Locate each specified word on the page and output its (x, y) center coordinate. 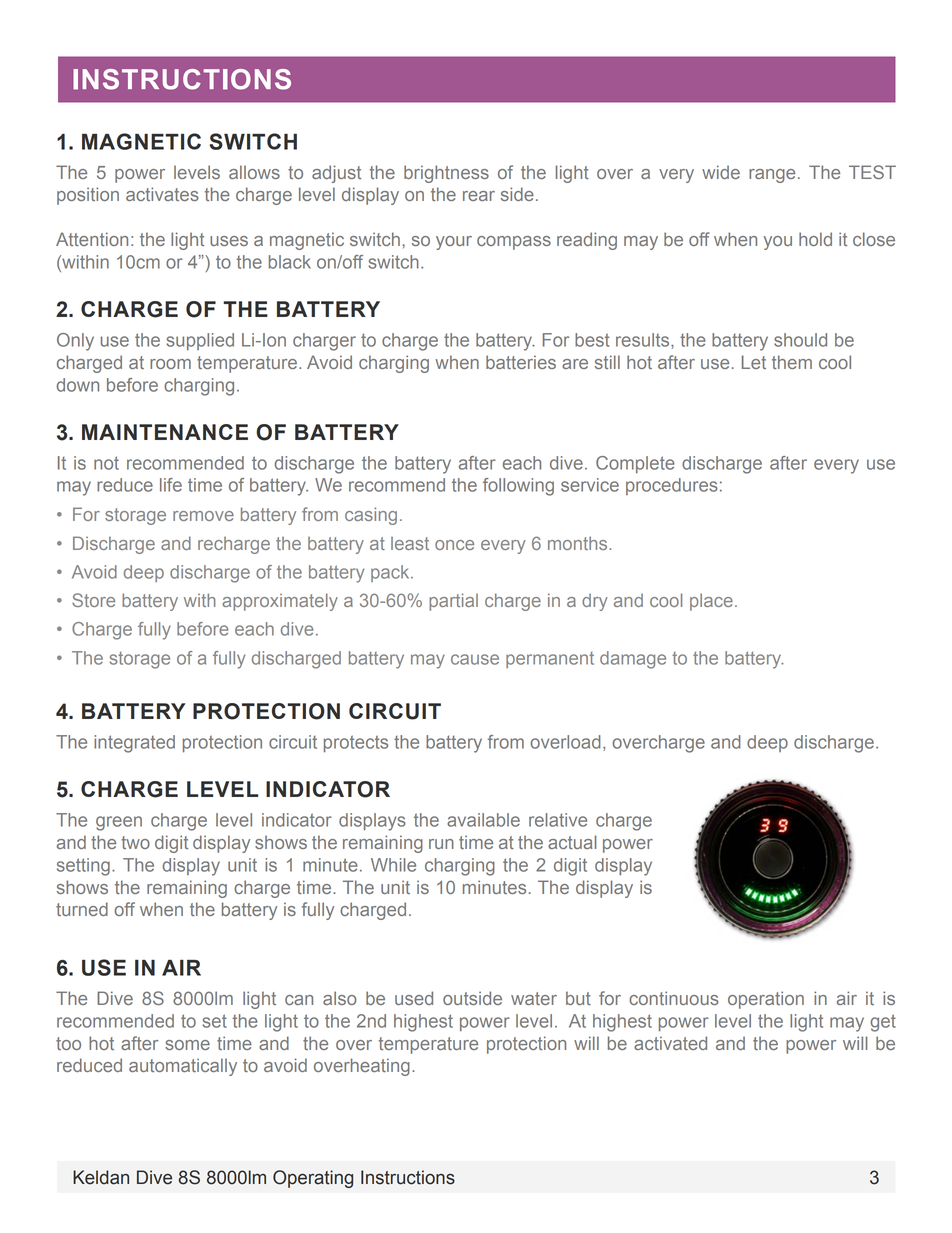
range (772, 176)
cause (475, 659)
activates (162, 194)
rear (479, 196)
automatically (183, 1067)
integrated (134, 744)
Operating (313, 1179)
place (711, 602)
